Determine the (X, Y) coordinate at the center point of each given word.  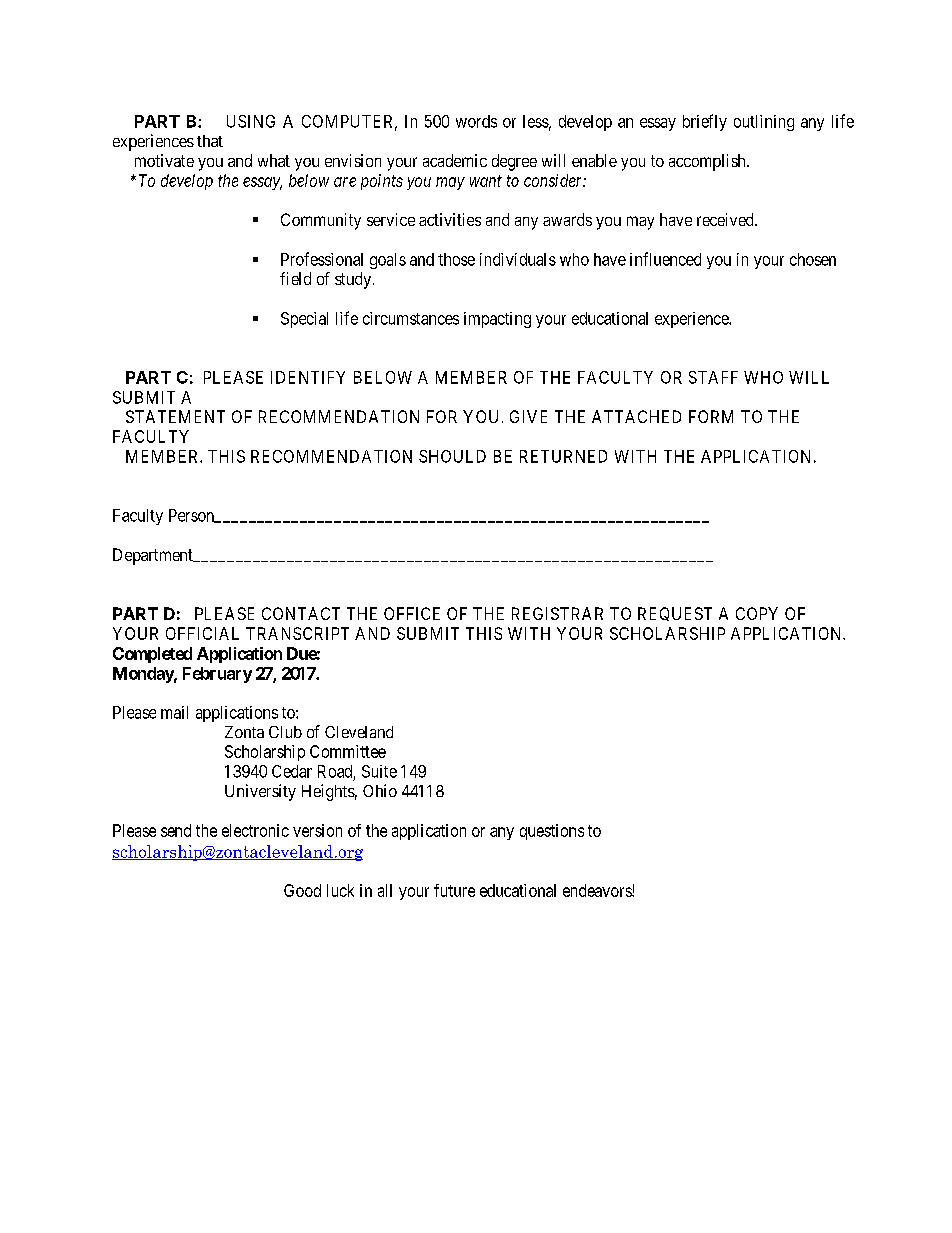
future (454, 890)
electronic (255, 830)
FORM (711, 416)
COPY (757, 613)
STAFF (713, 377)
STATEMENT (175, 416)
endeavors (598, 890)
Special (304, 320)
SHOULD (452, 456)
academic (455, 160)
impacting (497, 320)
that (210, 141)
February (217, 675)
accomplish (708, 162)
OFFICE (412, 613)
